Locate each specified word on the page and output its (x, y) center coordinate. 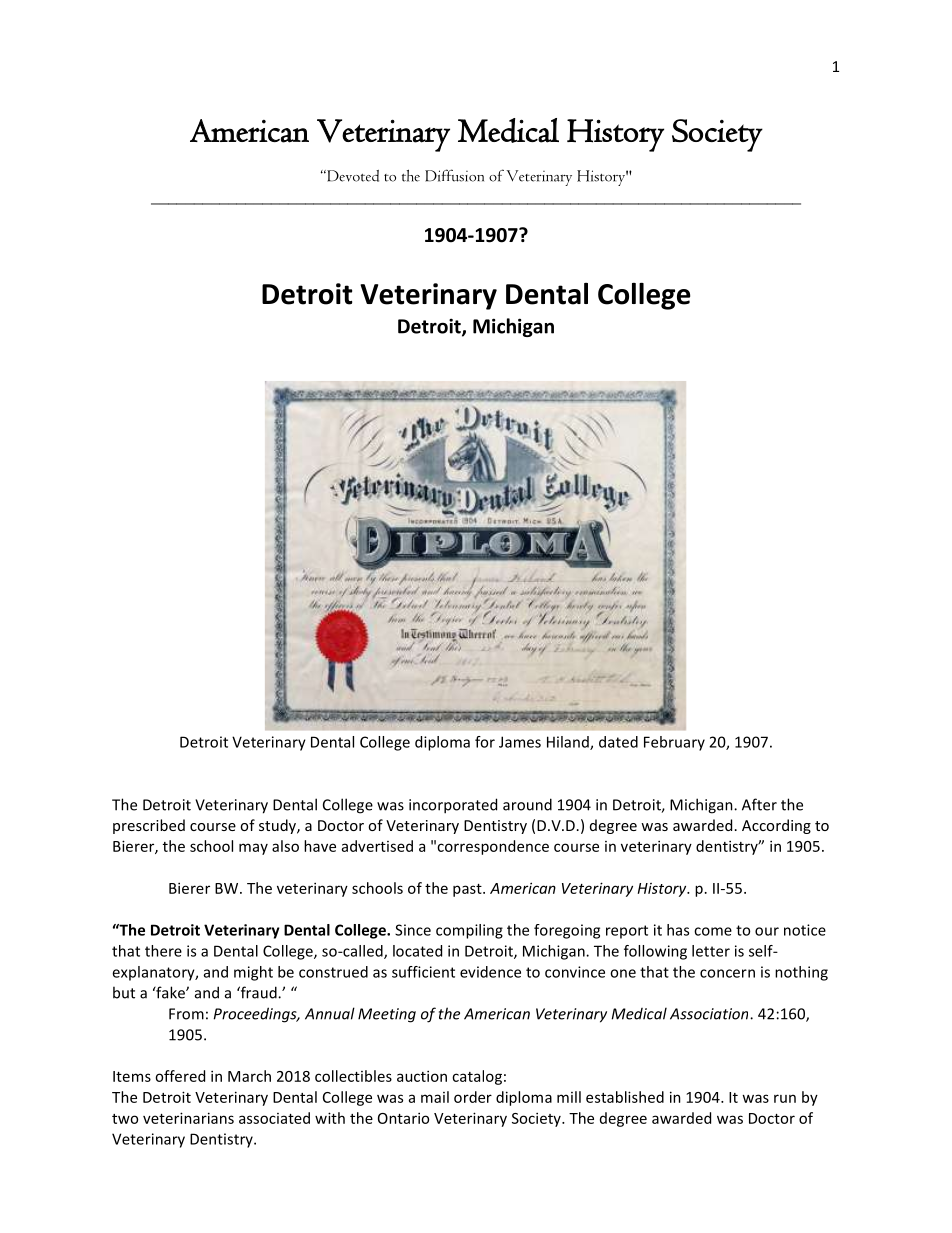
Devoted (352, 176)
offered (180, 1076)
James (520, 742)
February (674, 743)
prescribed (149, 826)
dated (618, 742)
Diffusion (454, 175)
